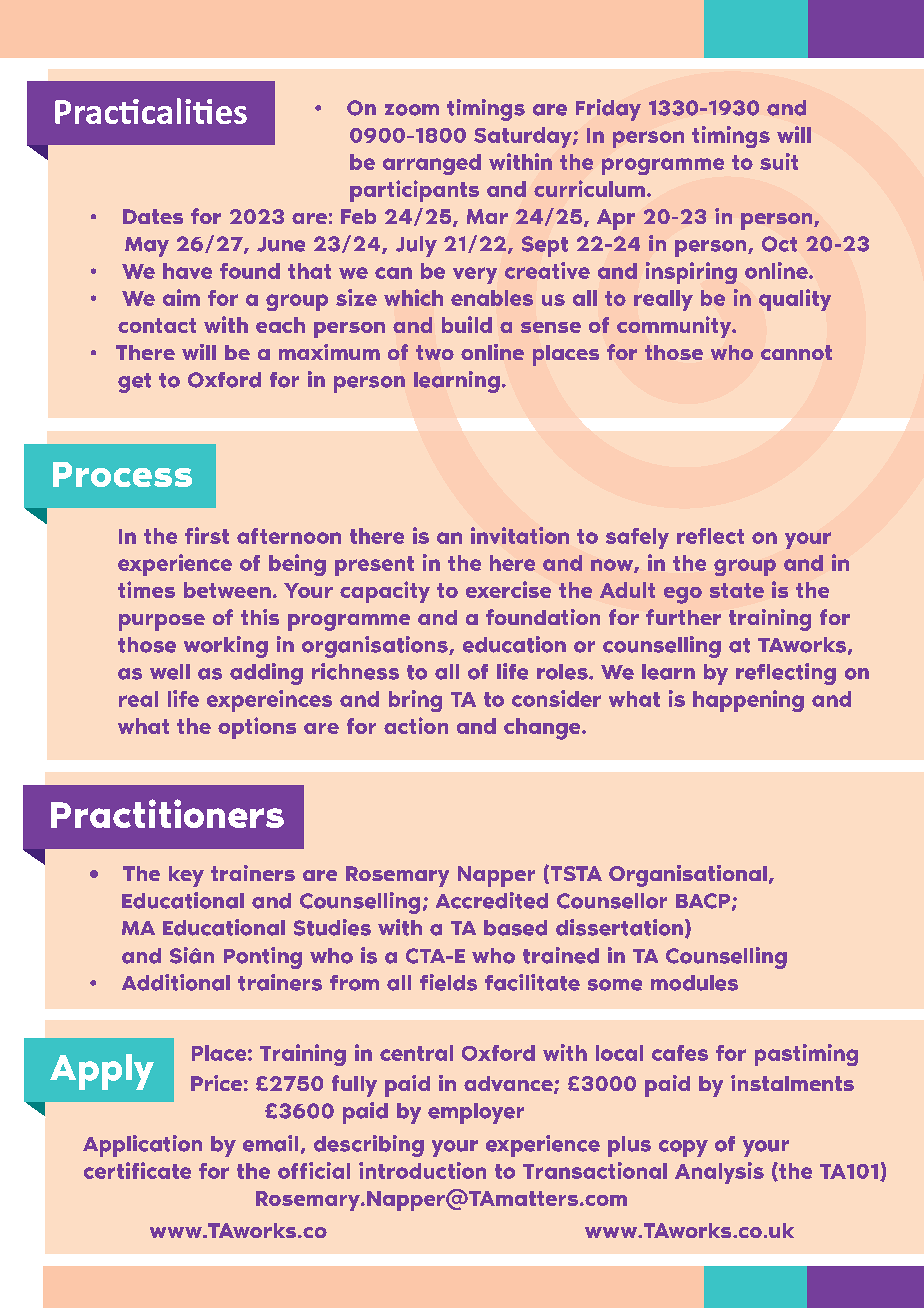 This screenshot has height=1308, width=924. Describe the element at coordinates (675, 327) in the screenshot. I see `community` at that location.
